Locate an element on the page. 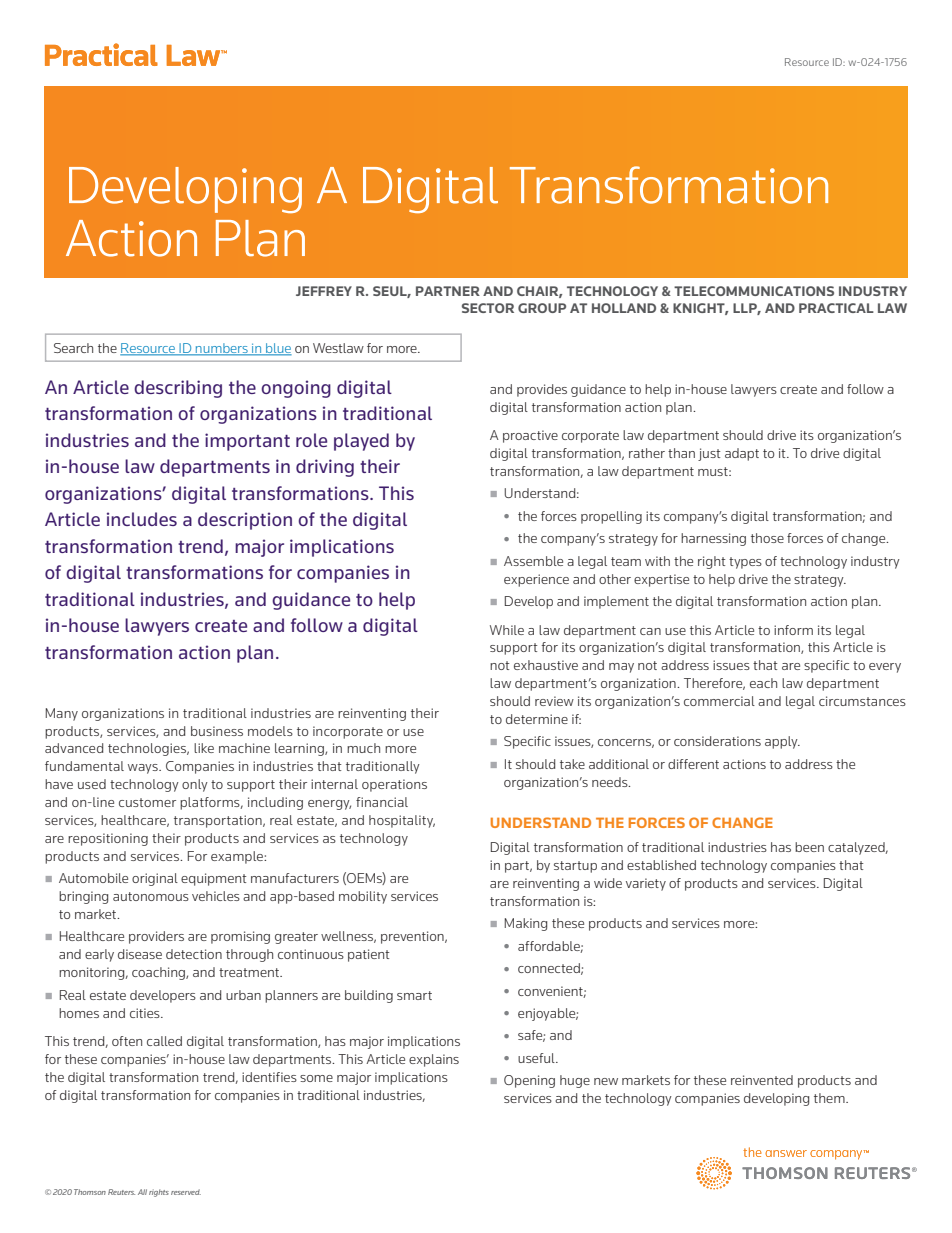  SECTOR is located at coordinates (488, 308).
